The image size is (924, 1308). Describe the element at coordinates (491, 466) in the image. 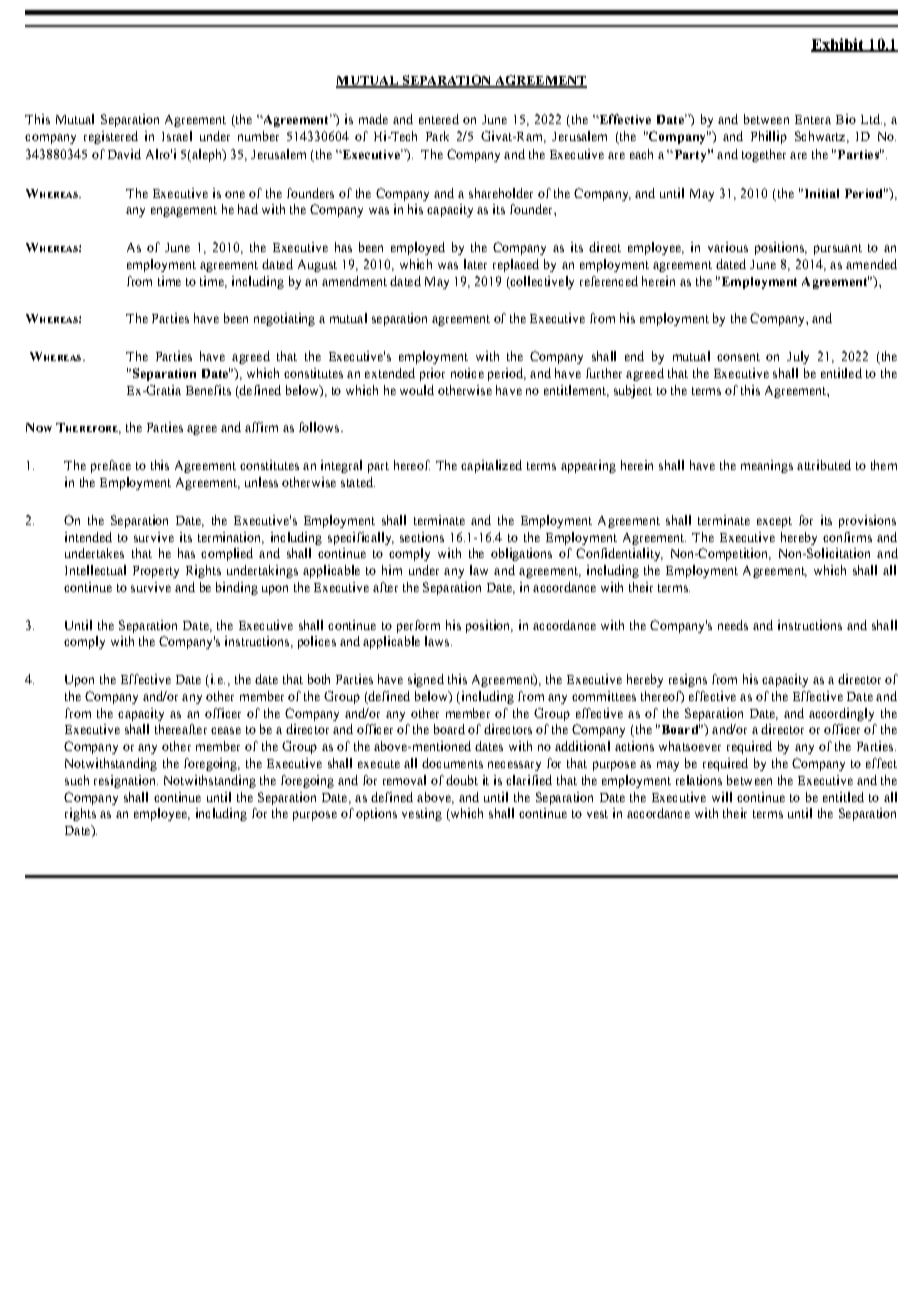

I see `capitalized` at that location.
